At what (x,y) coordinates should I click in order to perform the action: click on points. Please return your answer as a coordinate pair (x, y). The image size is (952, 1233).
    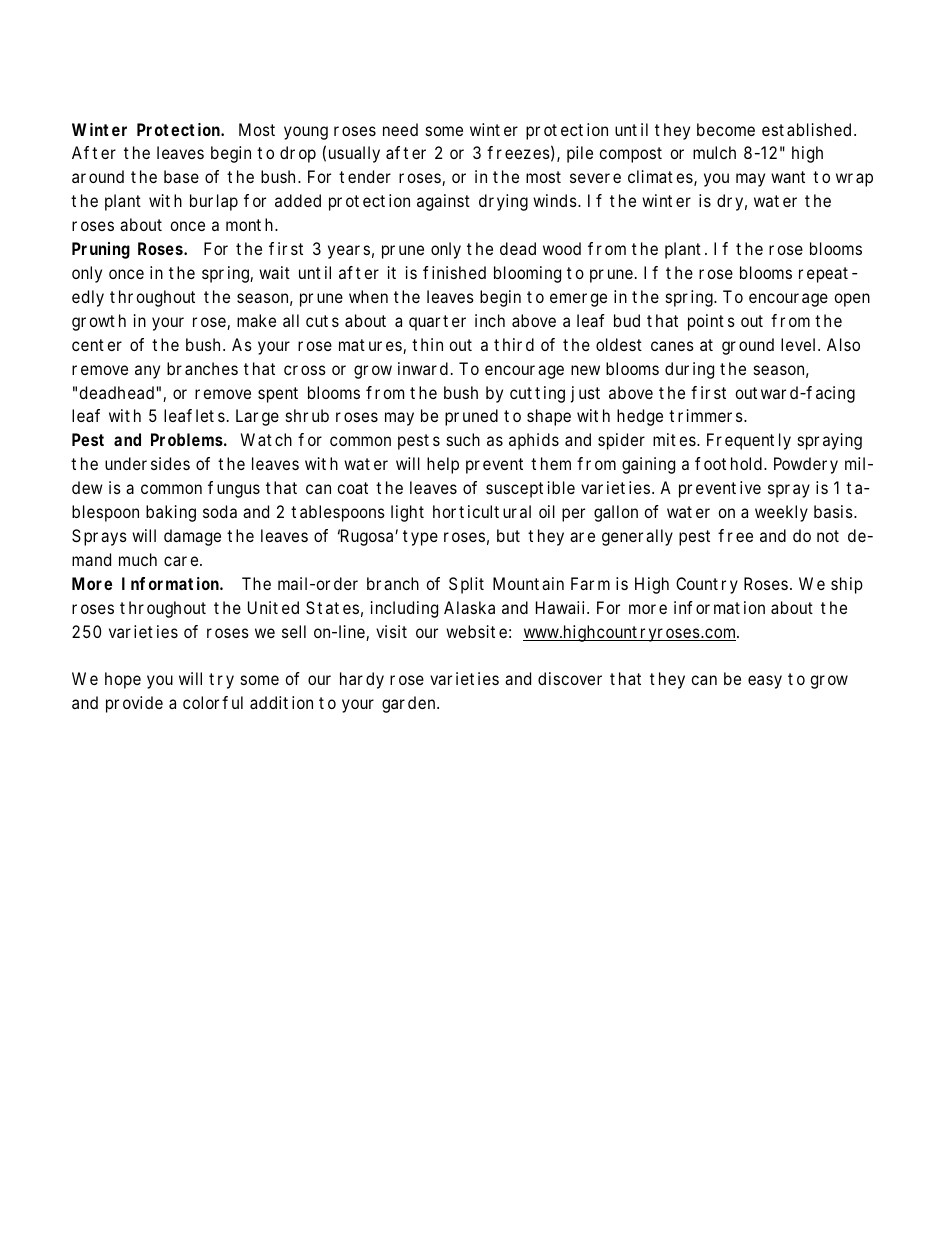
    Looking at the image, I should click on (711, 322).
